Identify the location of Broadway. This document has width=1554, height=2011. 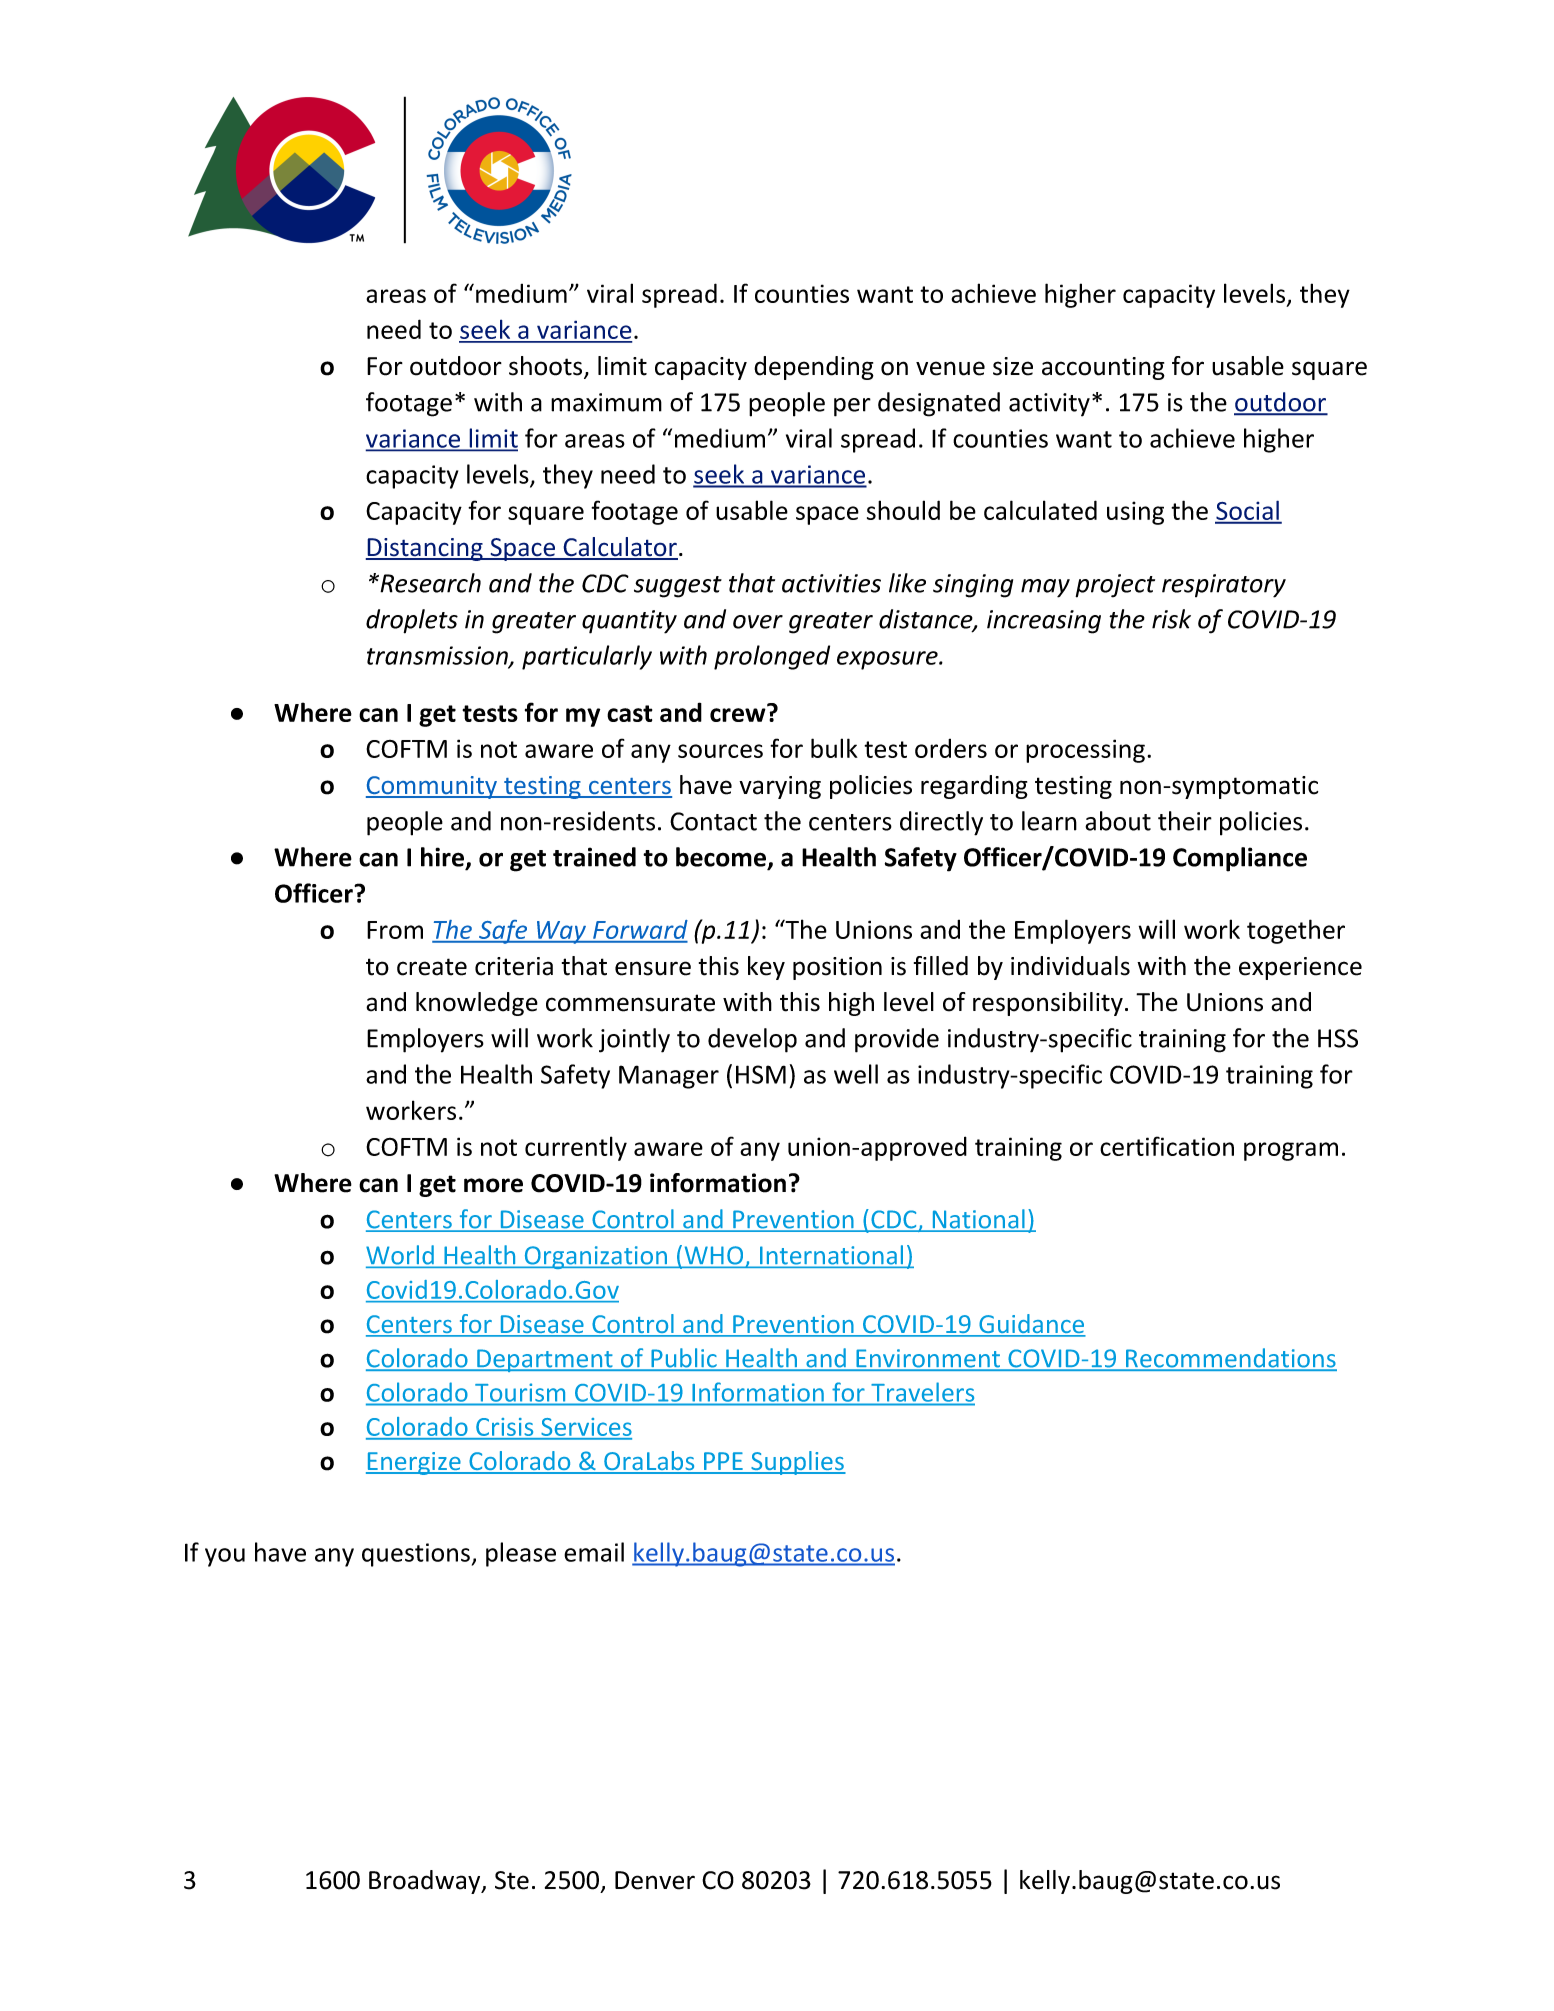
(426, 1882).
